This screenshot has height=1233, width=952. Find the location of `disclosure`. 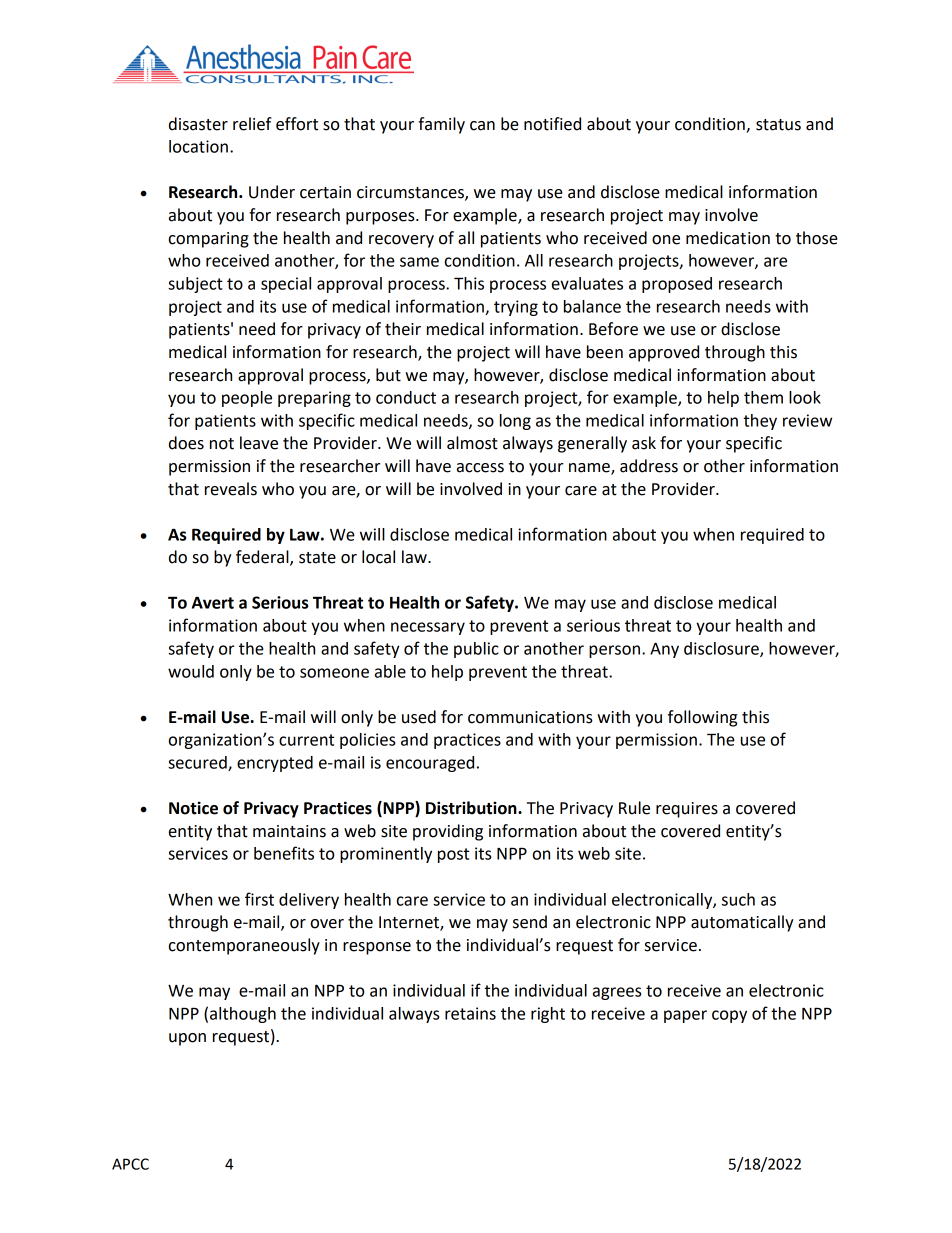

disclosure is located at coordinates (722, 649).
